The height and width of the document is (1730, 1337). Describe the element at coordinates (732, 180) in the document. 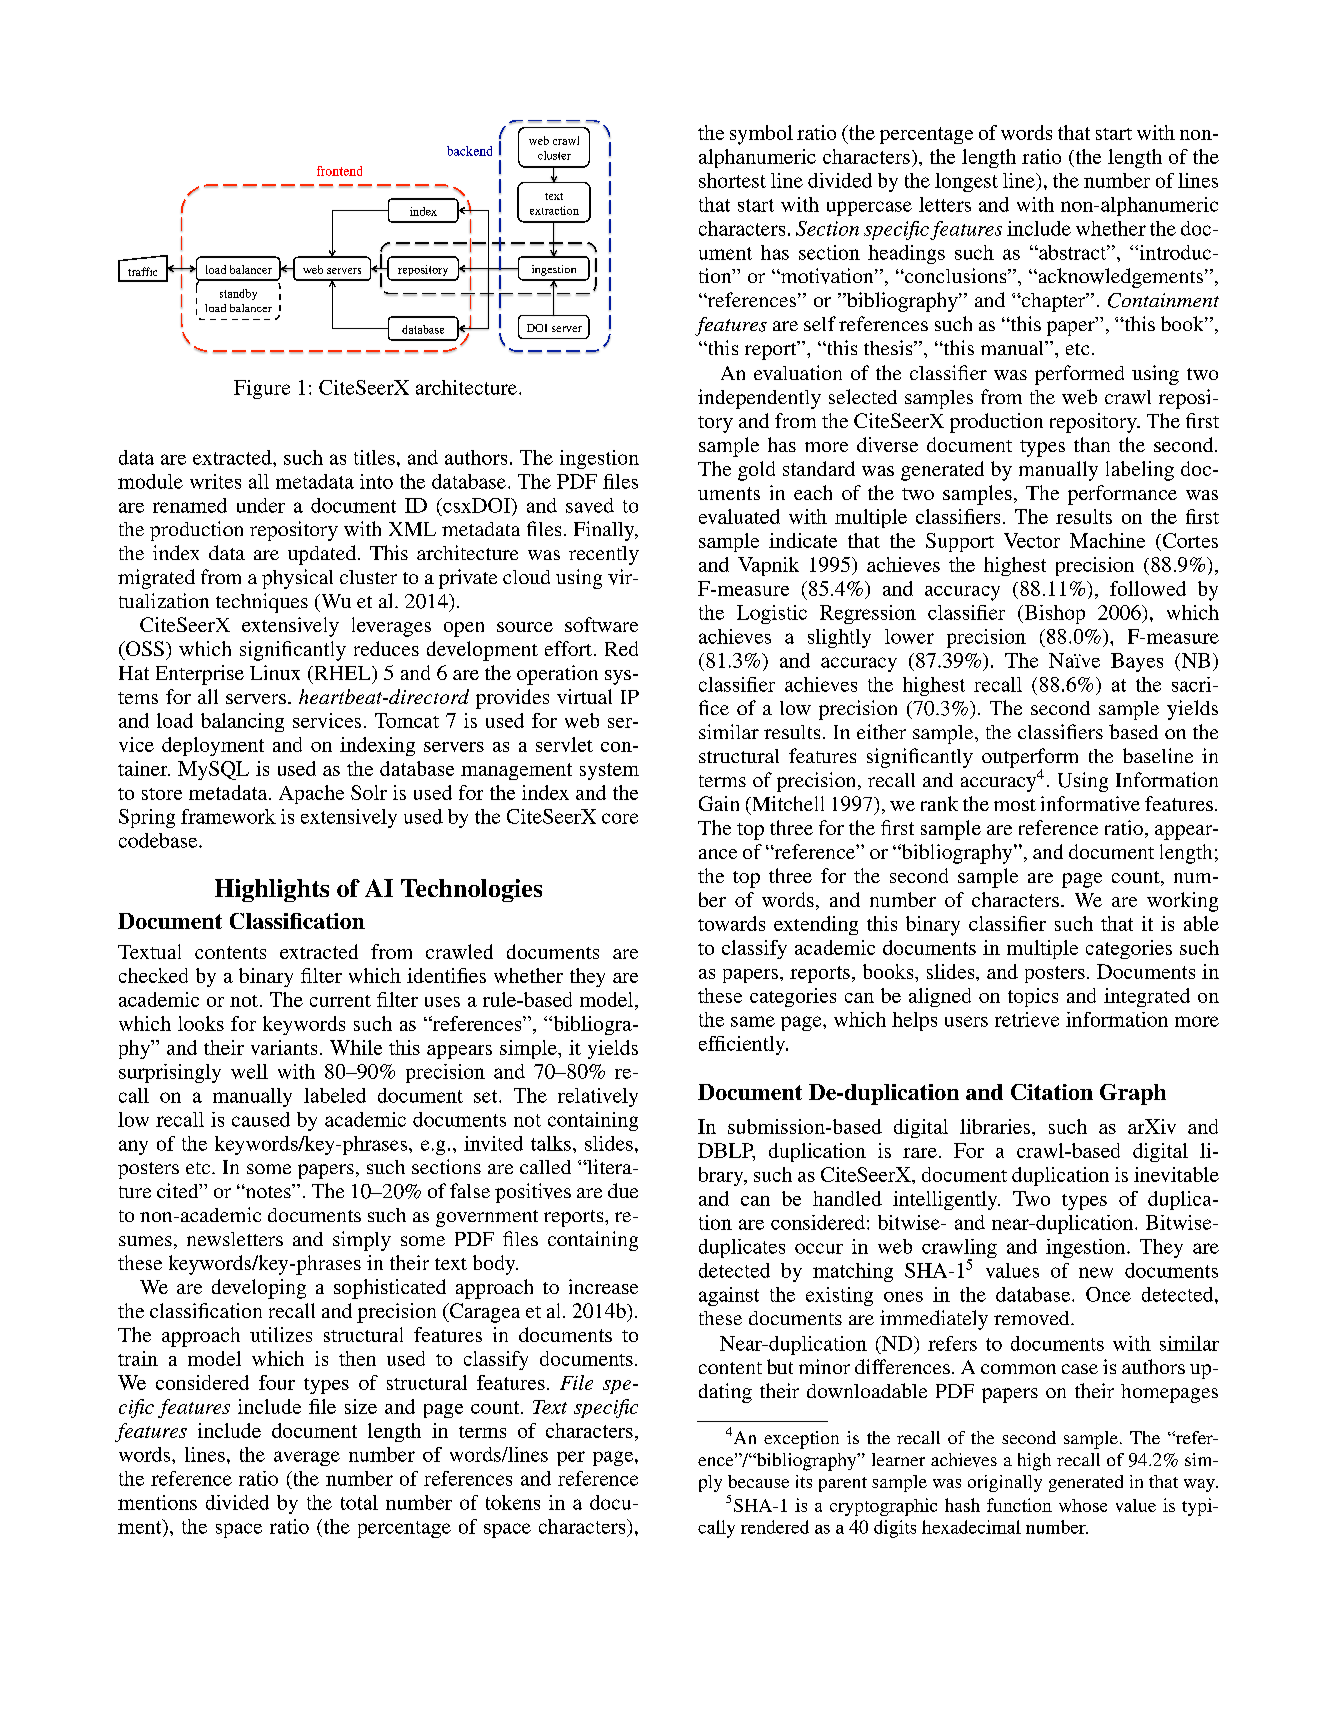

I see `shortest` at that location.
